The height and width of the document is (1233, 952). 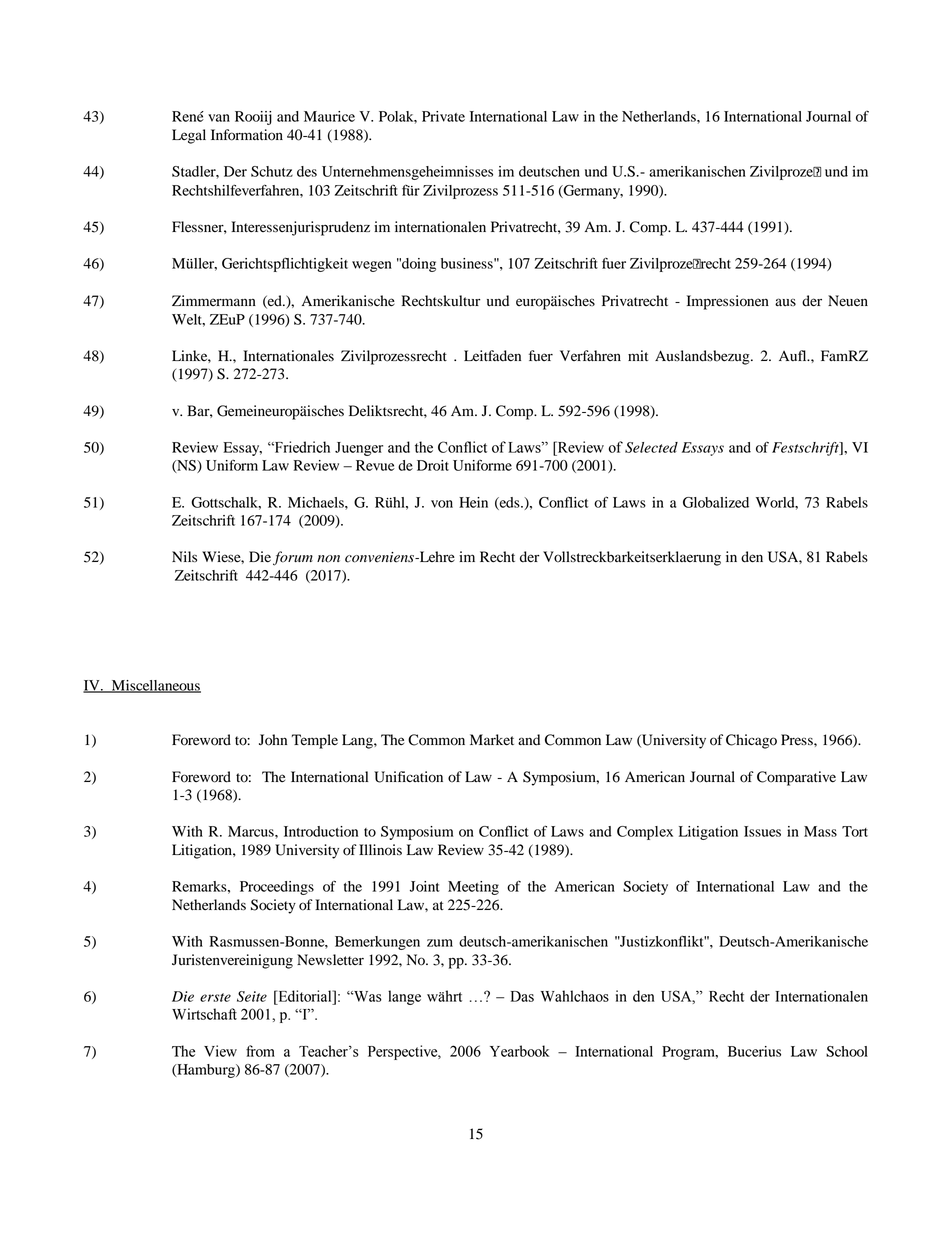 What do you see at coordinates (473, 502) in the document?
I see `Hein` at bounding box center [473, 502].
